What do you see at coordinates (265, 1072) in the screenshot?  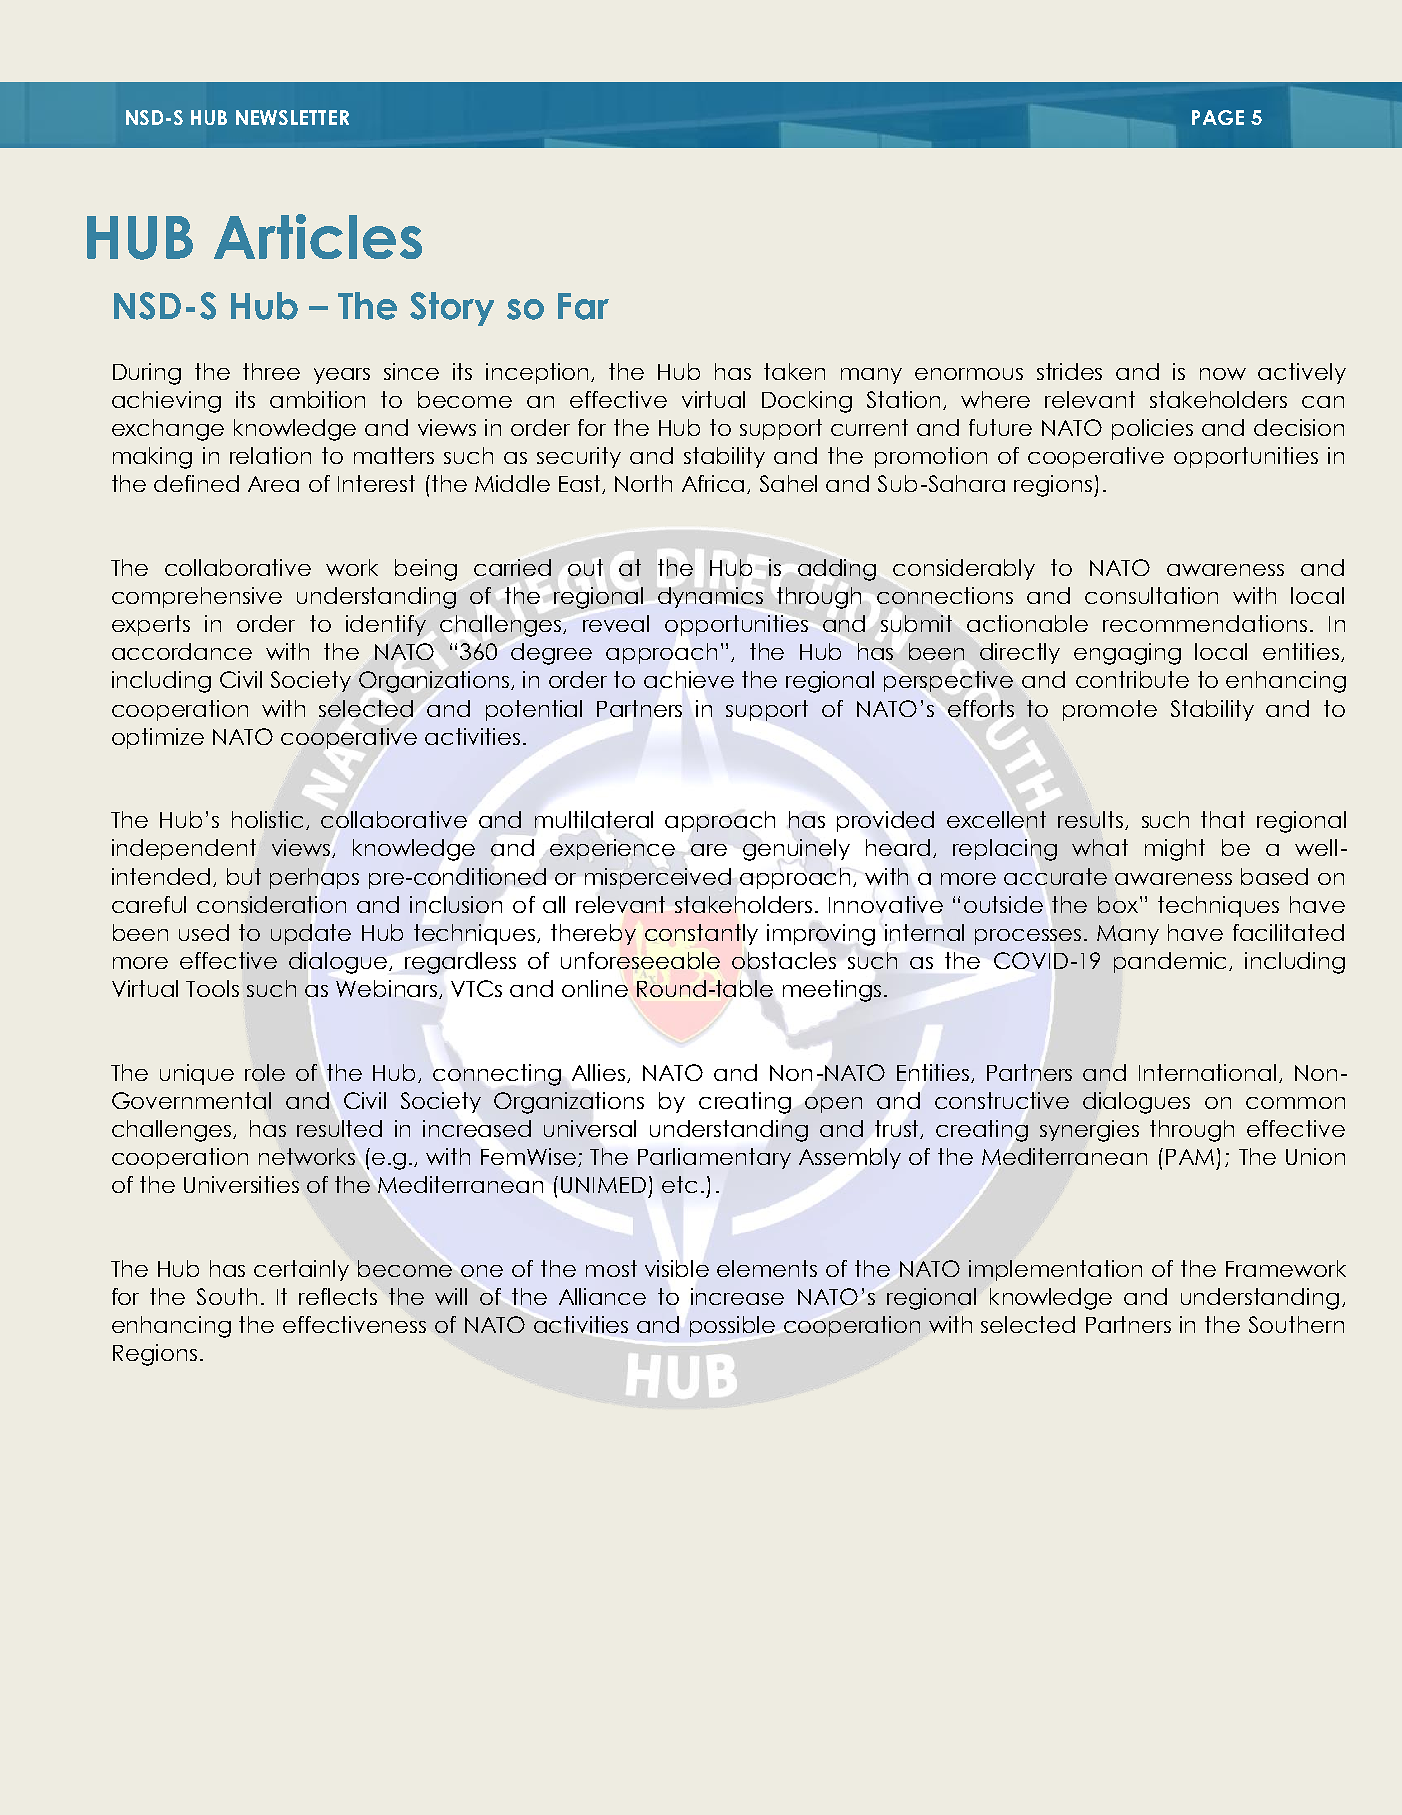 I see `role` at bounding box center [265, 1072].
